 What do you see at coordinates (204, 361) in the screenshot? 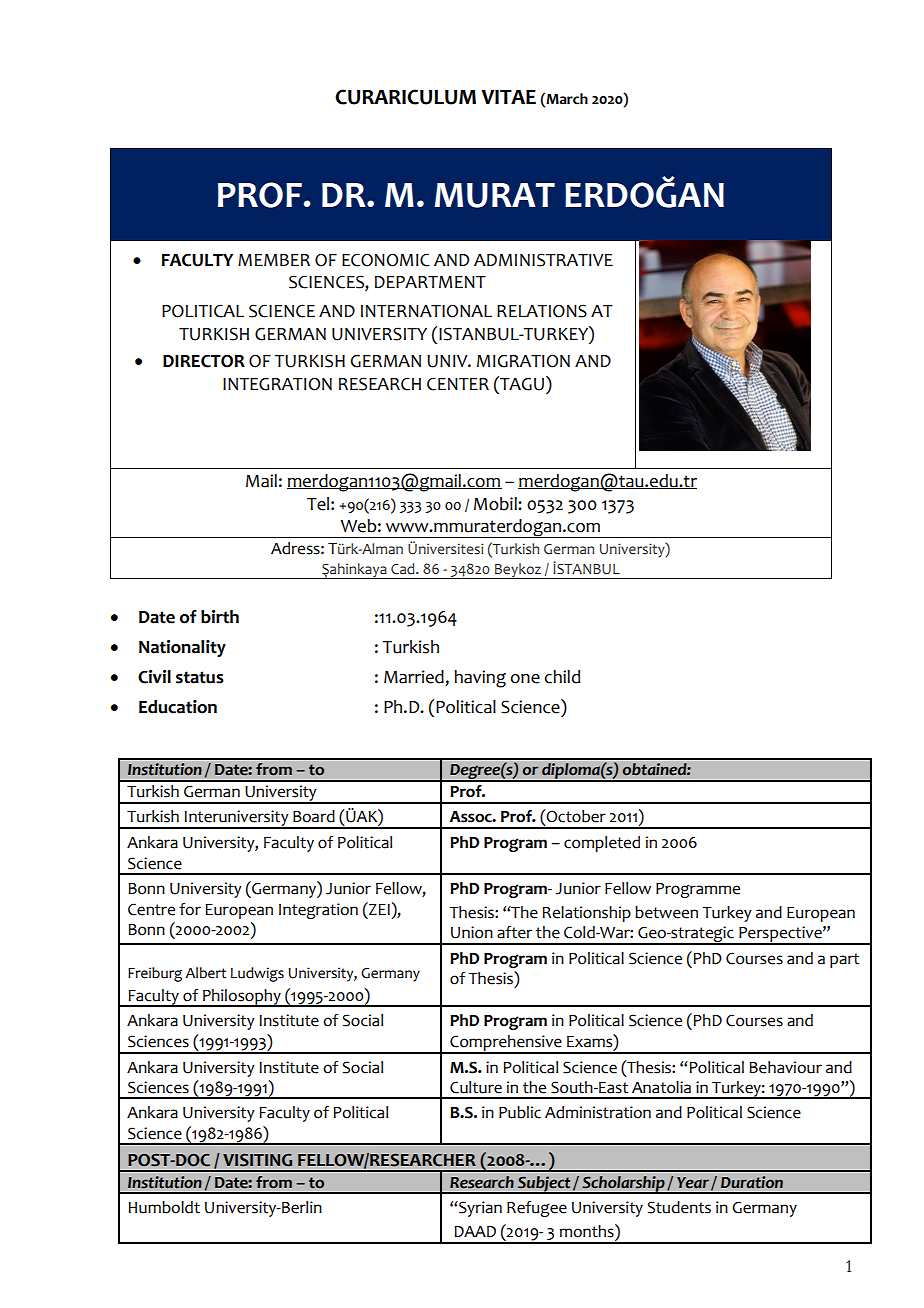
I see `DIRECTOR` at bounding box center [204, 361].
